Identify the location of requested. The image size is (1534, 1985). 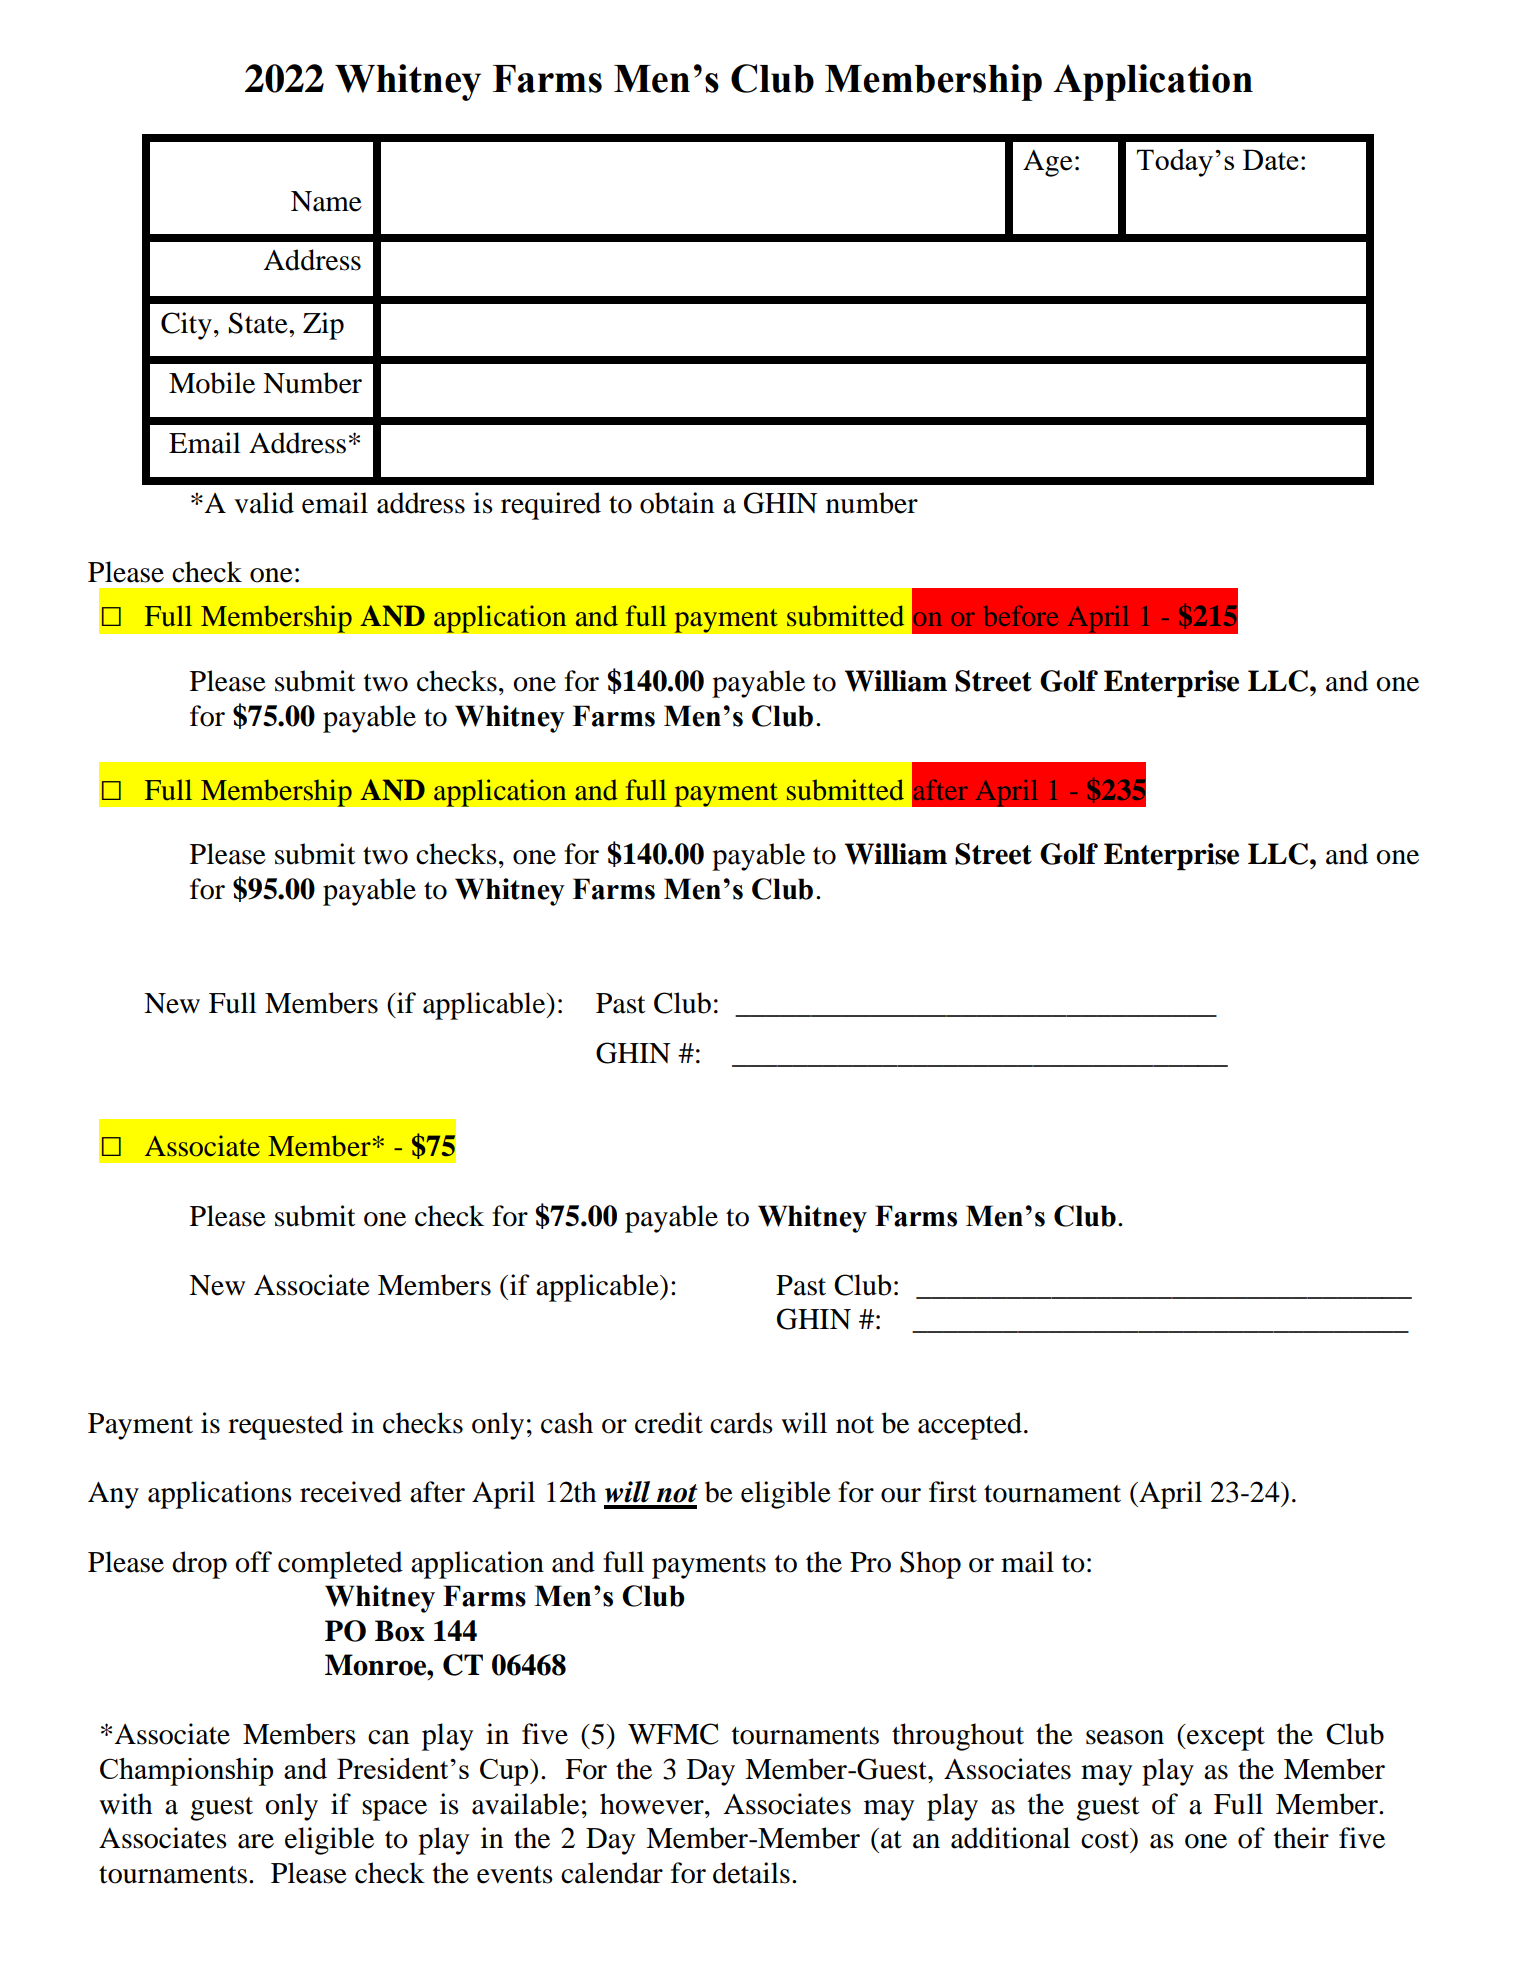
(285, 1426).
